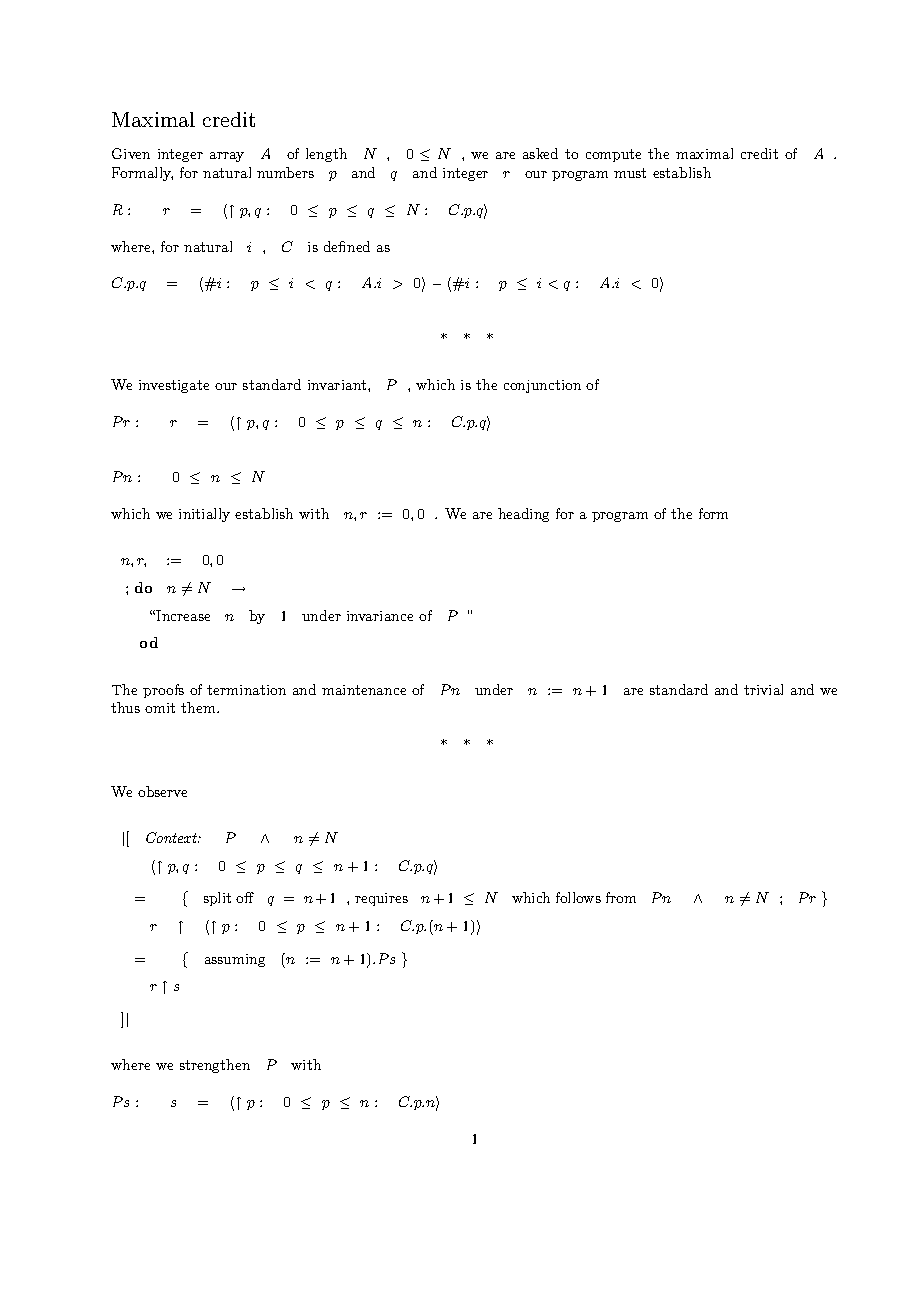 Image resolution: width=924 pixels, height=1308 pixels. What do you see at coordinates (204, 515) in the image?
I see `initially` at bounding box center [204, 515].
